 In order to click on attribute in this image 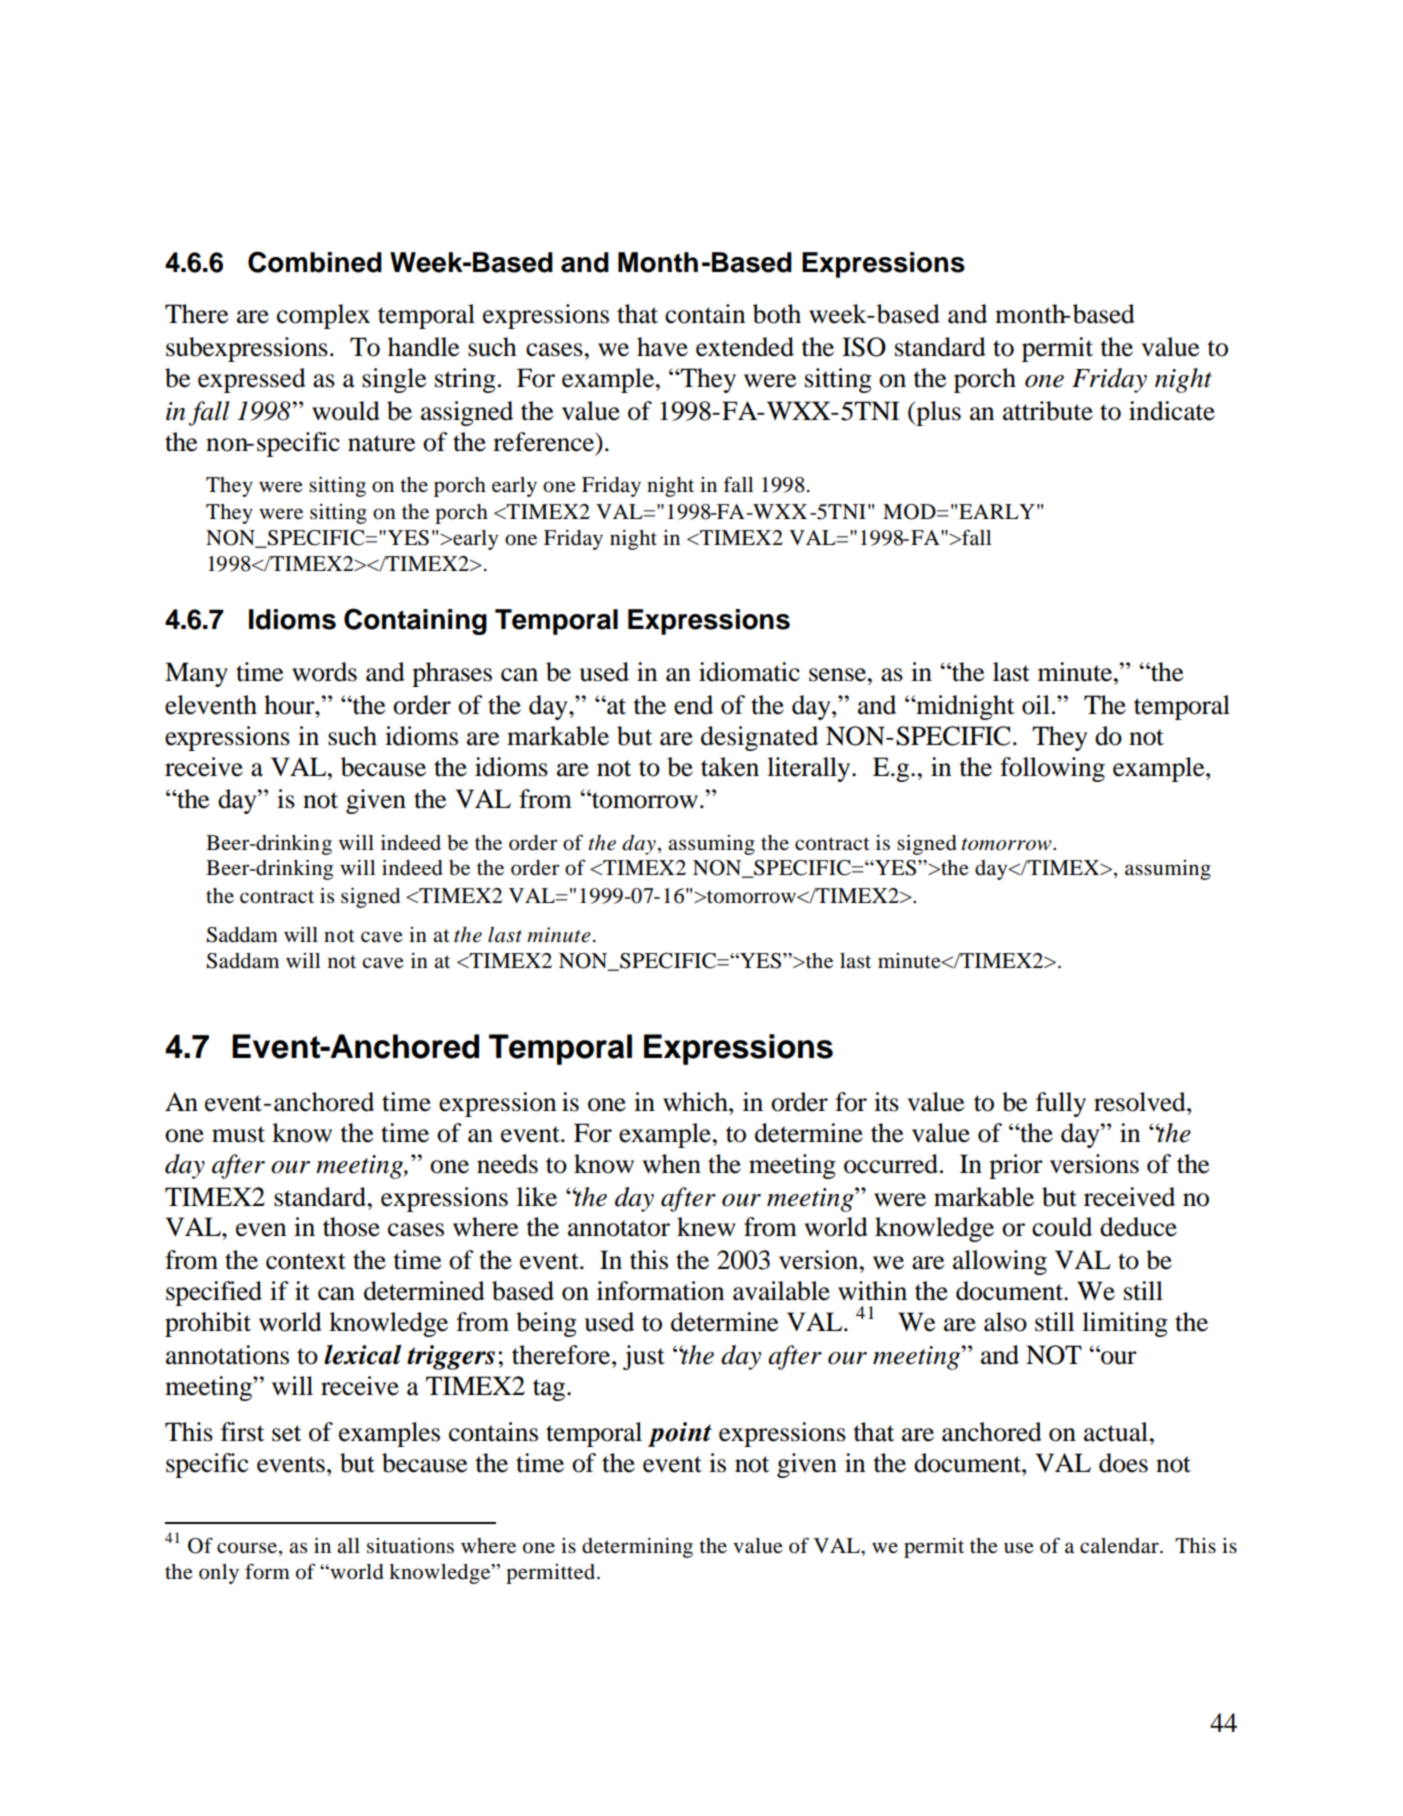, I will do `click(1048, 411)`.
